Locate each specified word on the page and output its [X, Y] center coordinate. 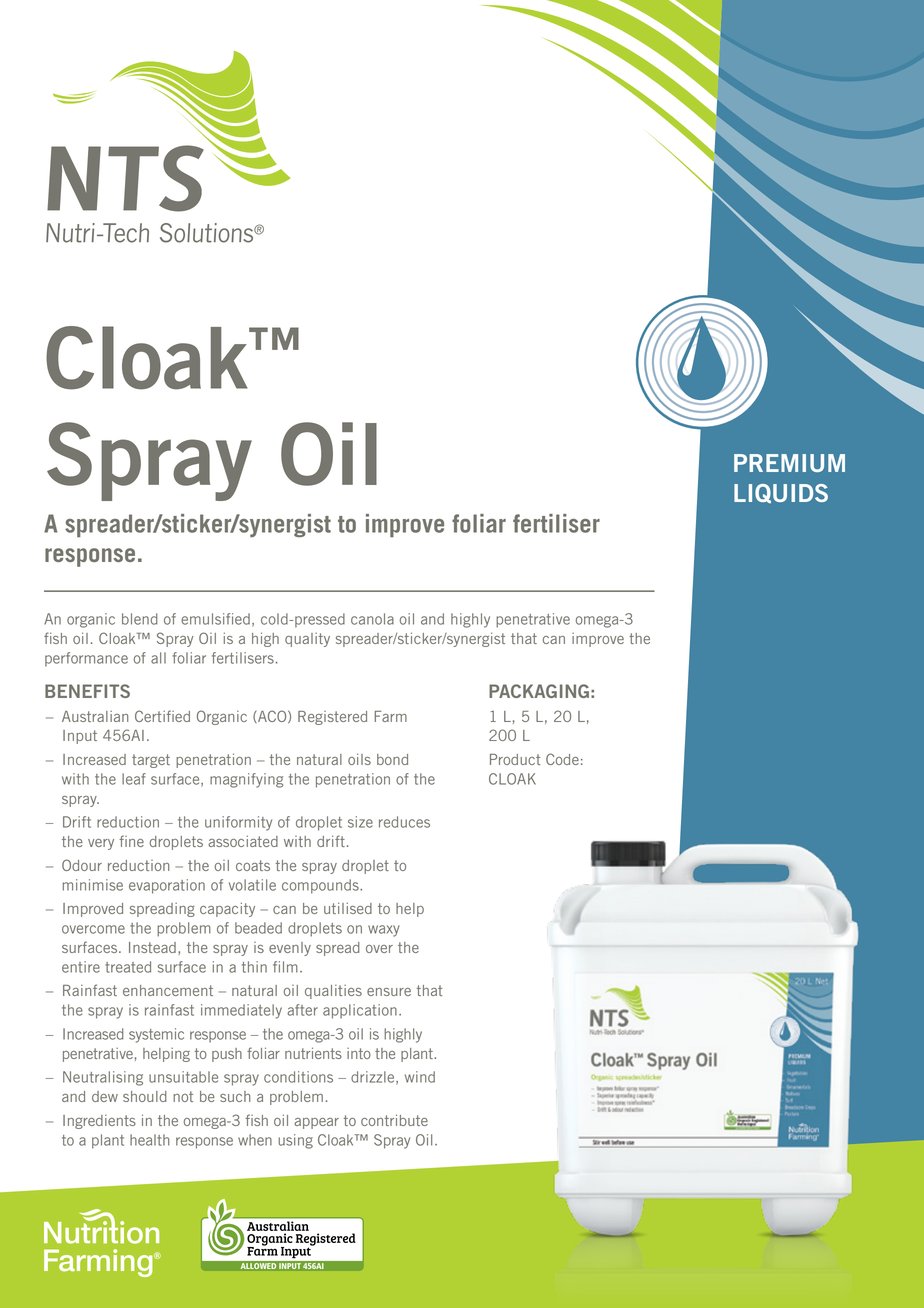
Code [562, 759]
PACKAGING [539, 691]
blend [140, 619]
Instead [152, 947]
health [150, 1140]
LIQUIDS [781, 493]
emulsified [215, 619]
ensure [389, 992]
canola [372, 619]
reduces [404, 822]
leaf [134, 779]
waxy [384, 931]
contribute [394, 1120]
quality [307, 640]
